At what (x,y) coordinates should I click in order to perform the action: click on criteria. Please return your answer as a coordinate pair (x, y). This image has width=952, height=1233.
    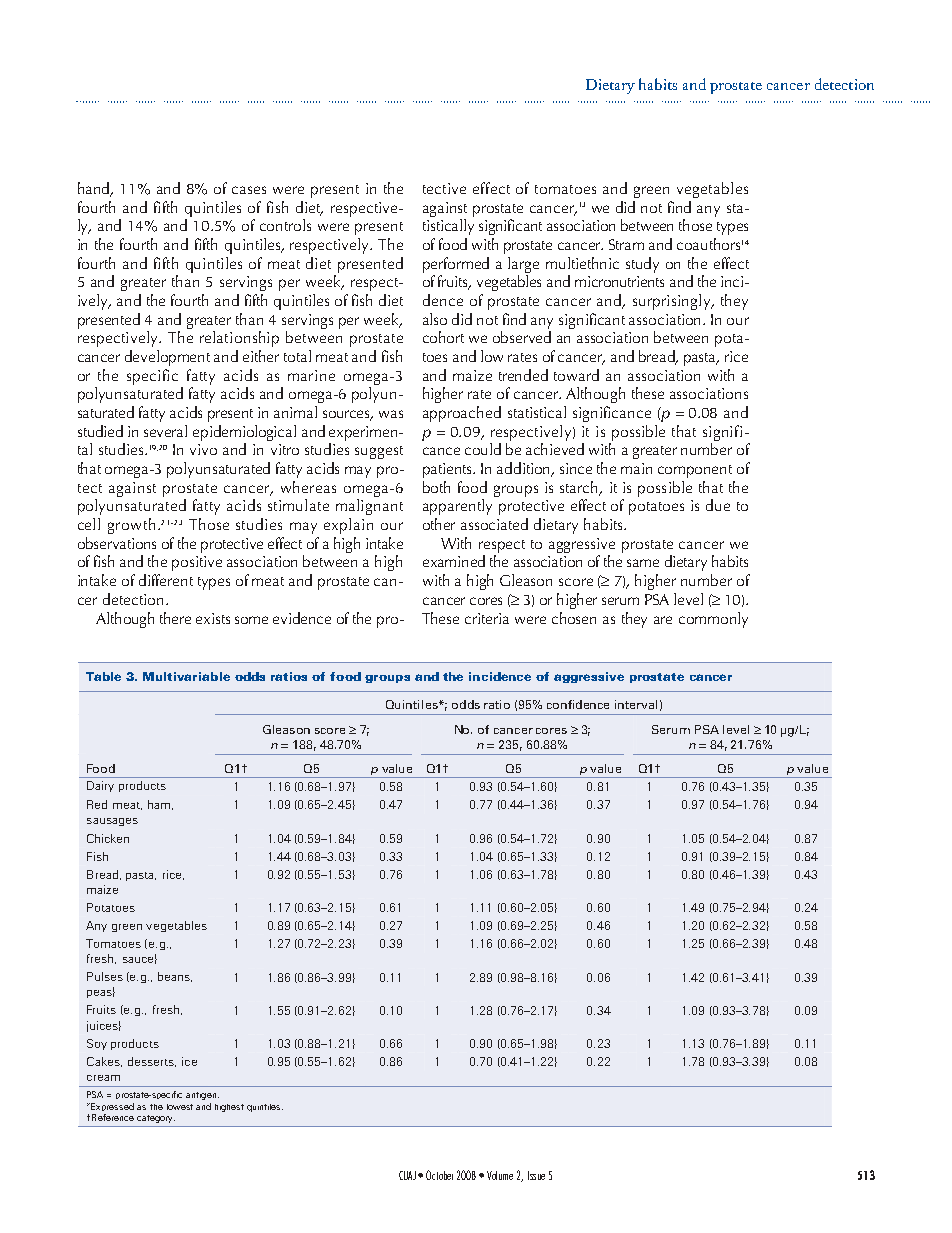
    Looking at the image, I should click on (487, 618).
